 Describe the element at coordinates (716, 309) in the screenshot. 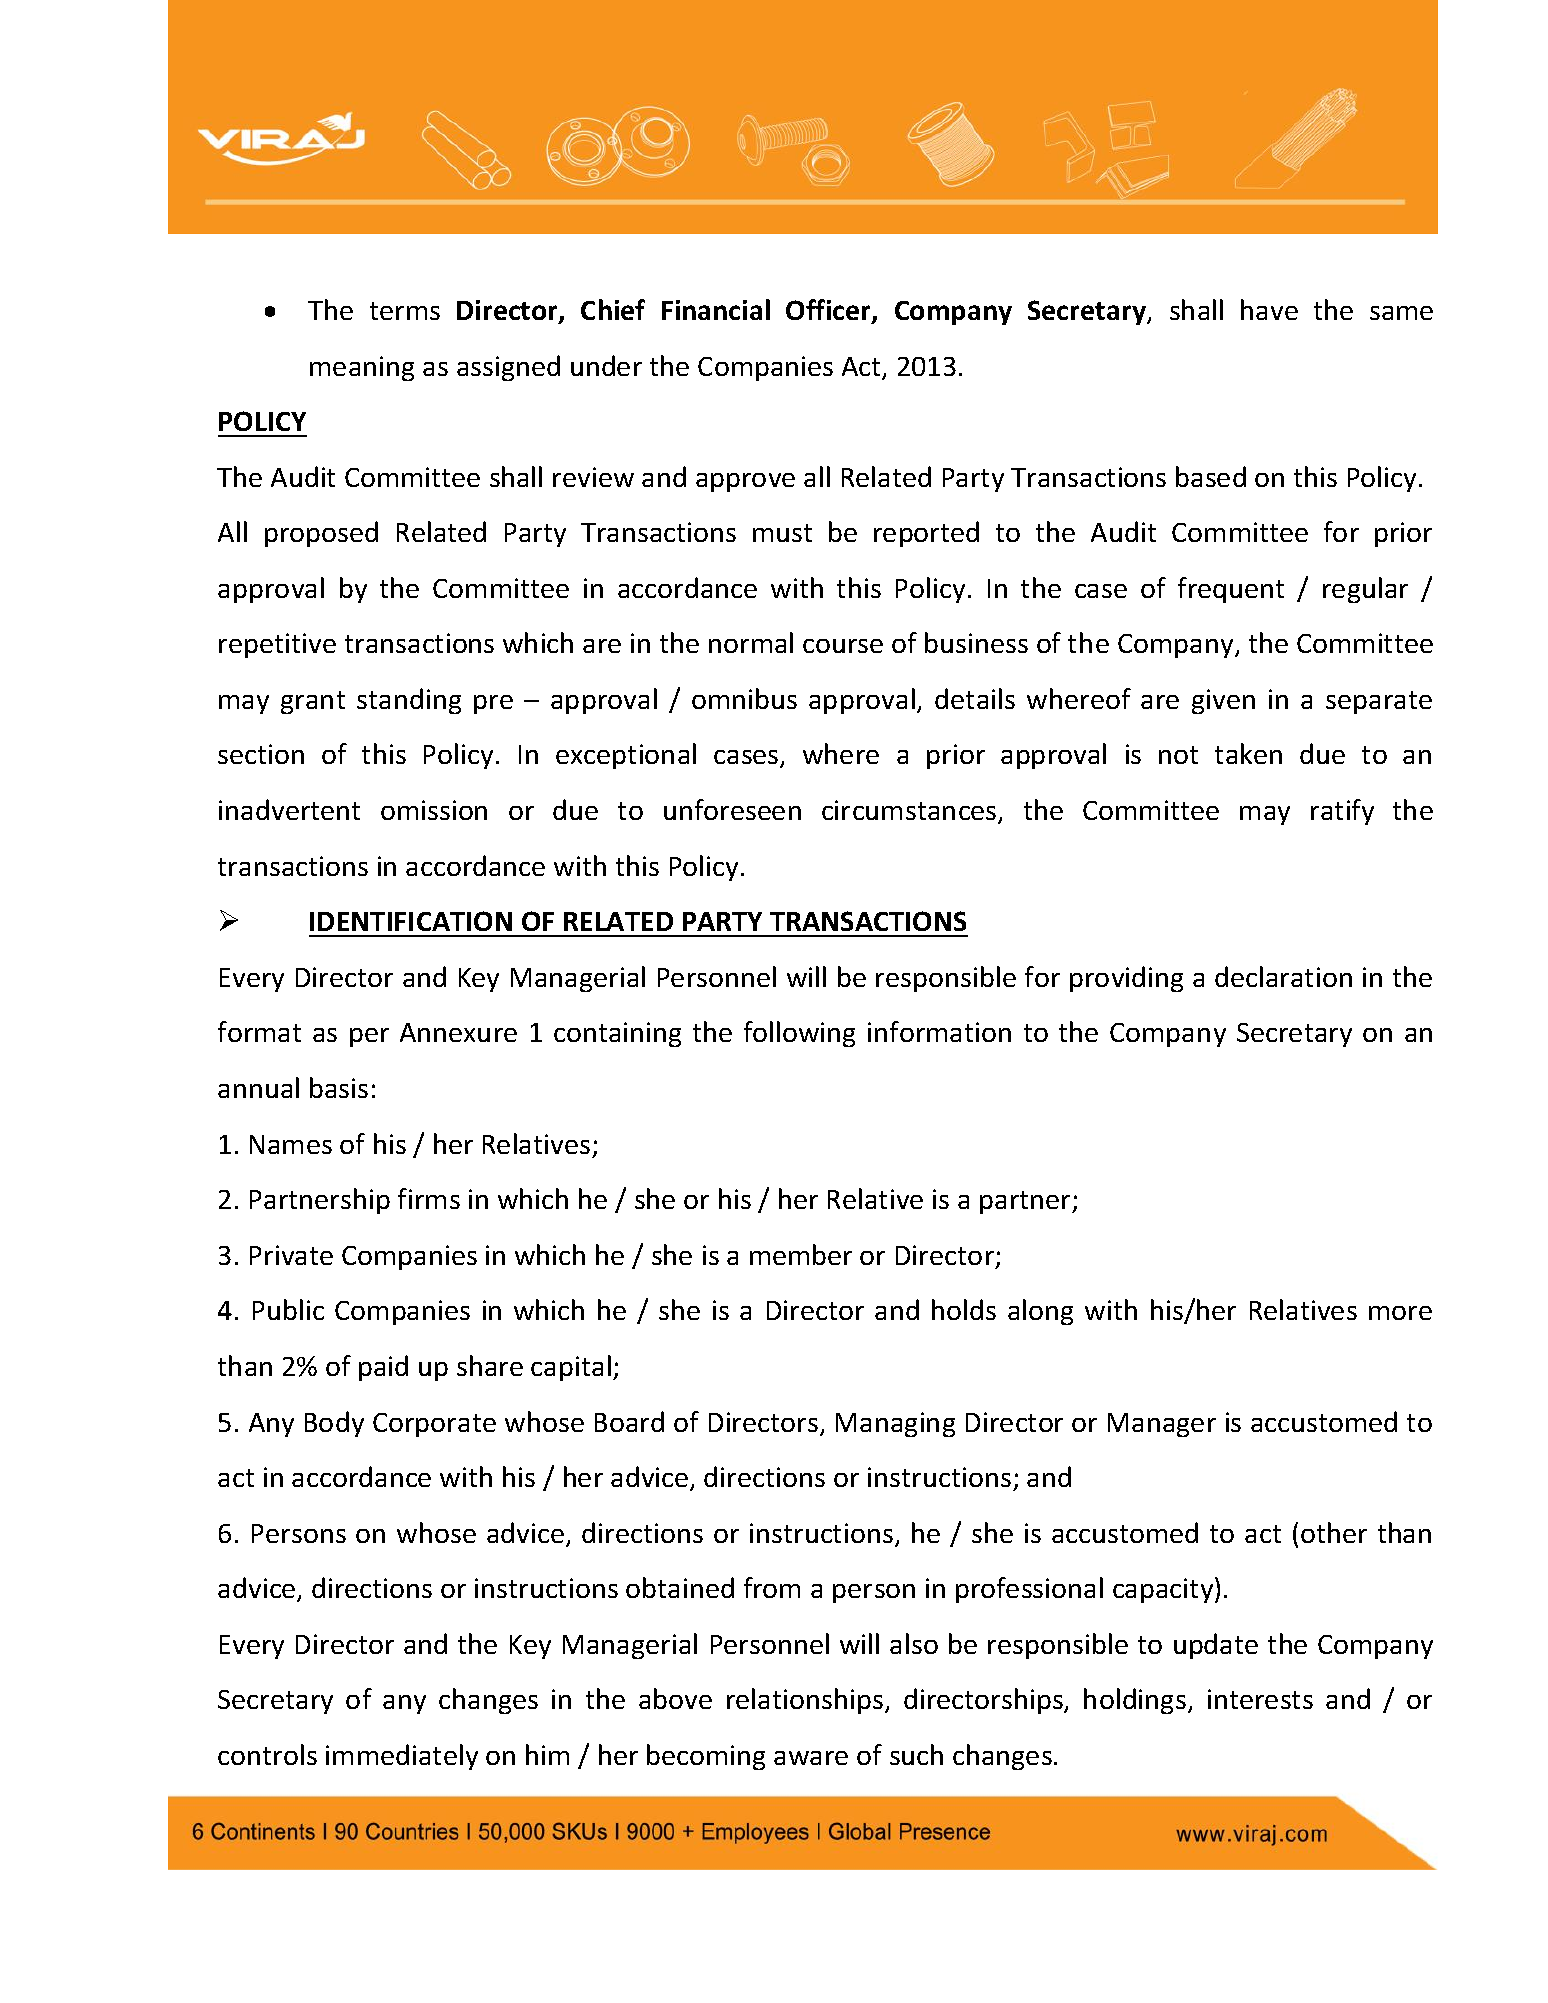

I see `Financial` at that location.
